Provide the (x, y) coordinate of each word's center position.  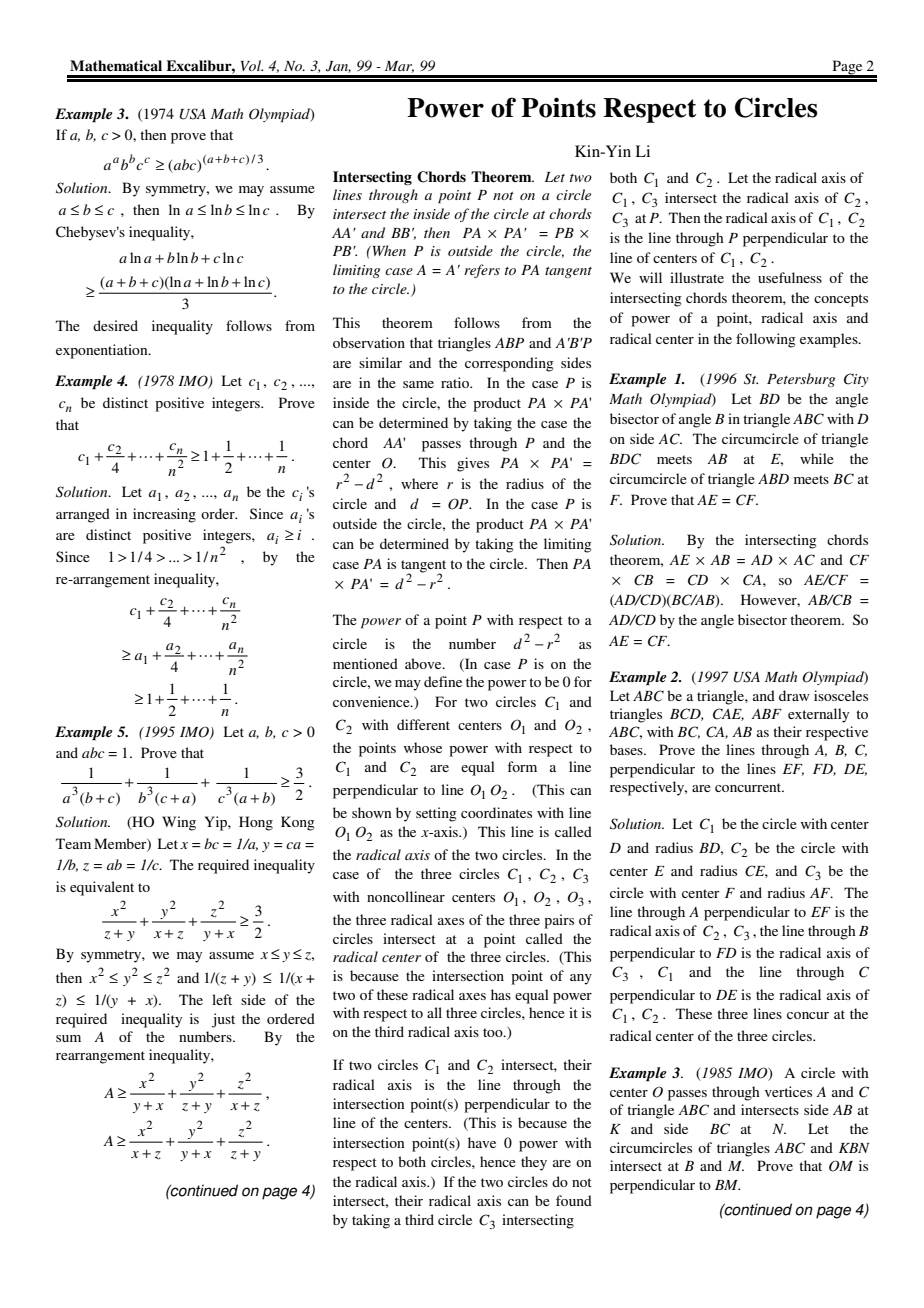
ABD (773, 479)
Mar (399, 67)
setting (436, 814)
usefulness (790, 277)
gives (473, 464)
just (223, 1020)
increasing (164, 515)
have (482, 1142)
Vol (252, 65)
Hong (256, 823)
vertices (788, 1091)
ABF (766, 714)
